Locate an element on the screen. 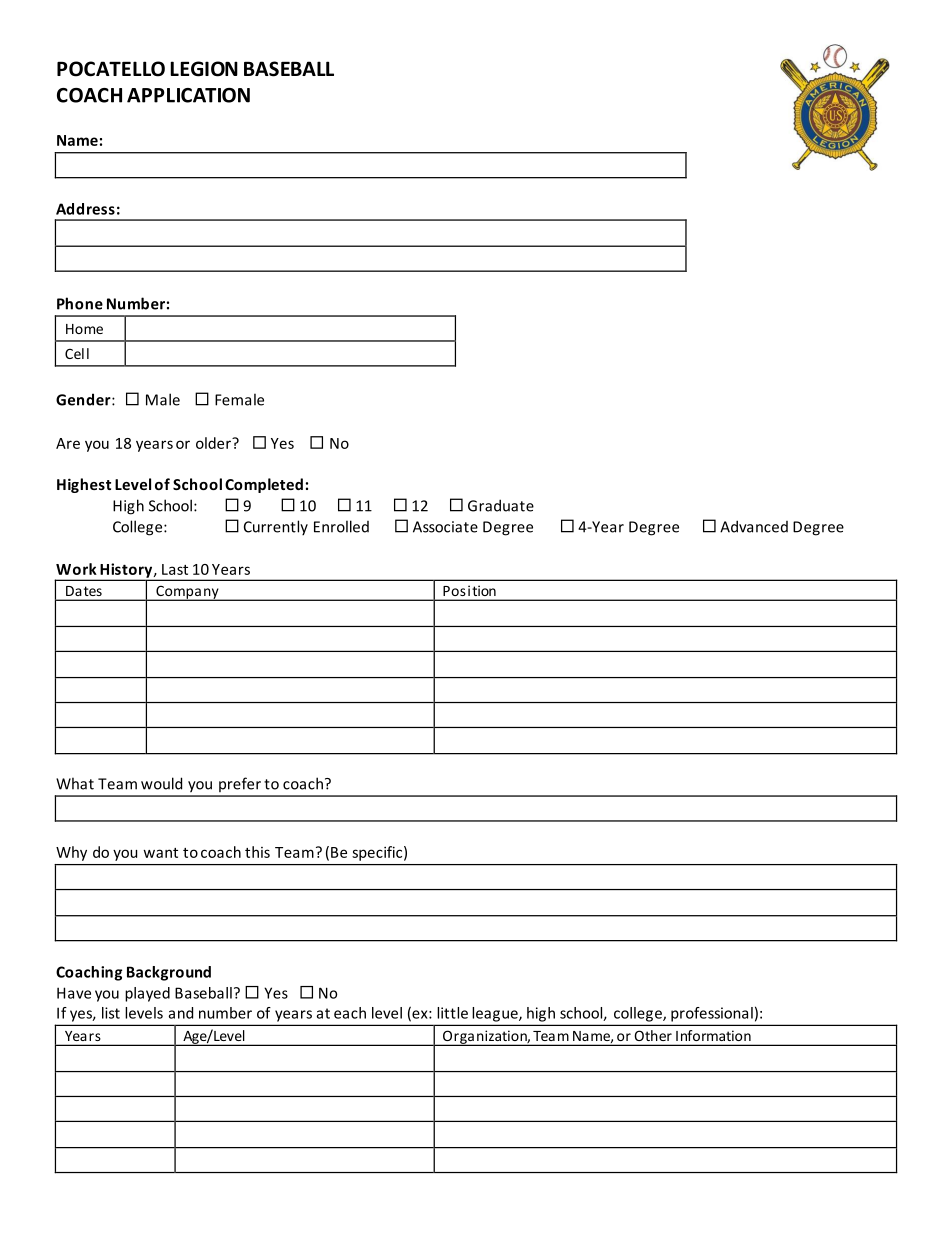 This screenshot has width=952, height=1233. Enrolled is located at coordinates (341, 526).
